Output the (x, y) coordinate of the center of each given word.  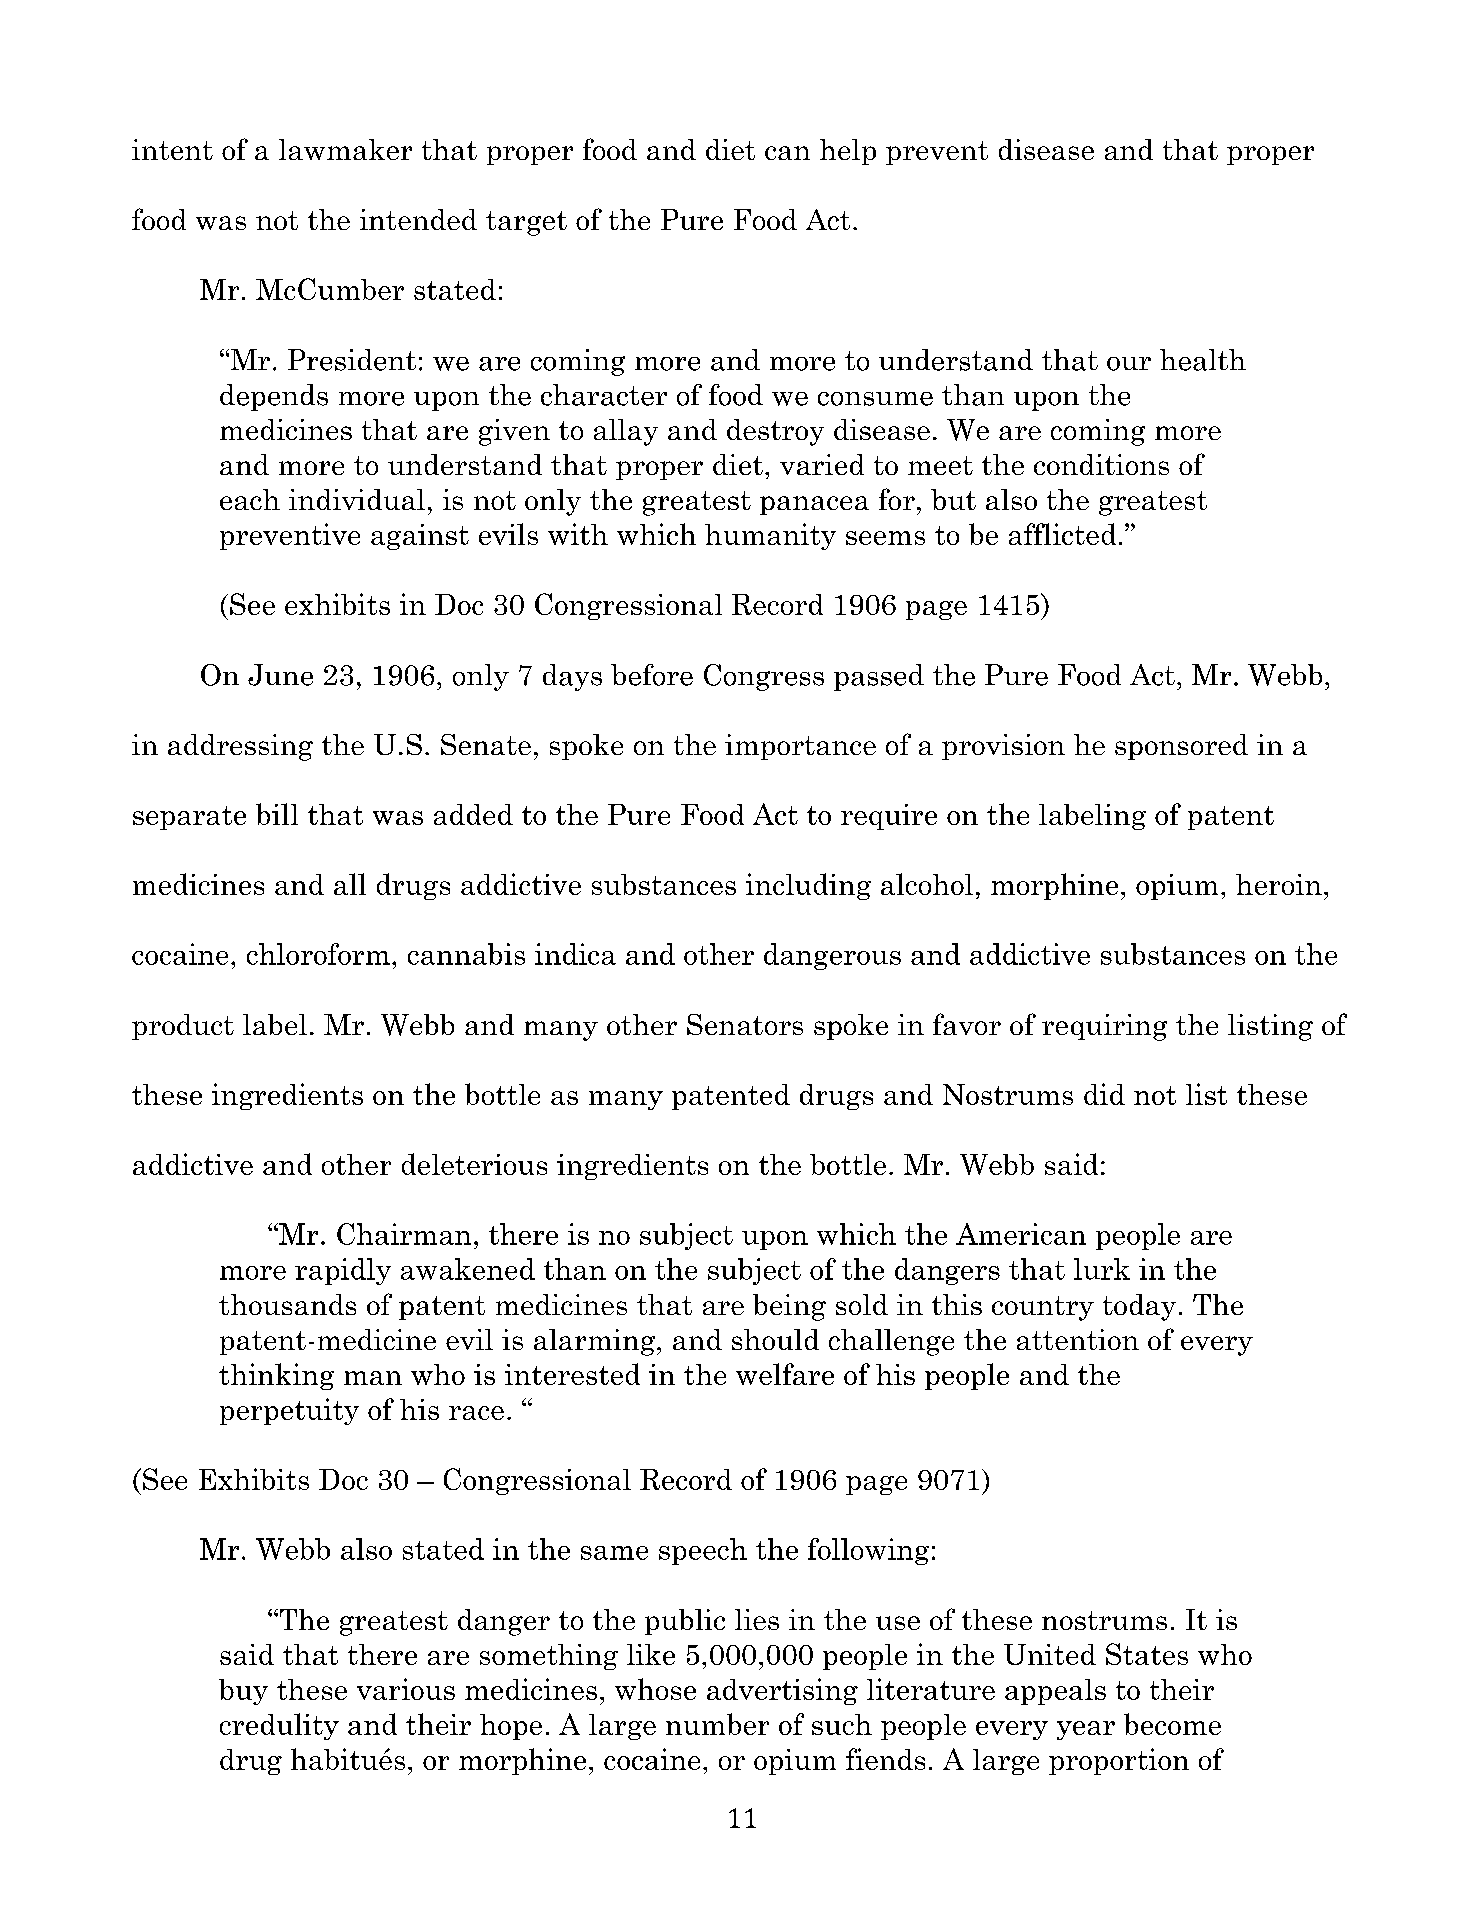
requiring (1104, 1027)
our (1129, 364)
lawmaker (345, 149)
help (848, 152)
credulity (279, 1726)
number (717, 1724)
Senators (745, 1024)
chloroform (318, 954)
